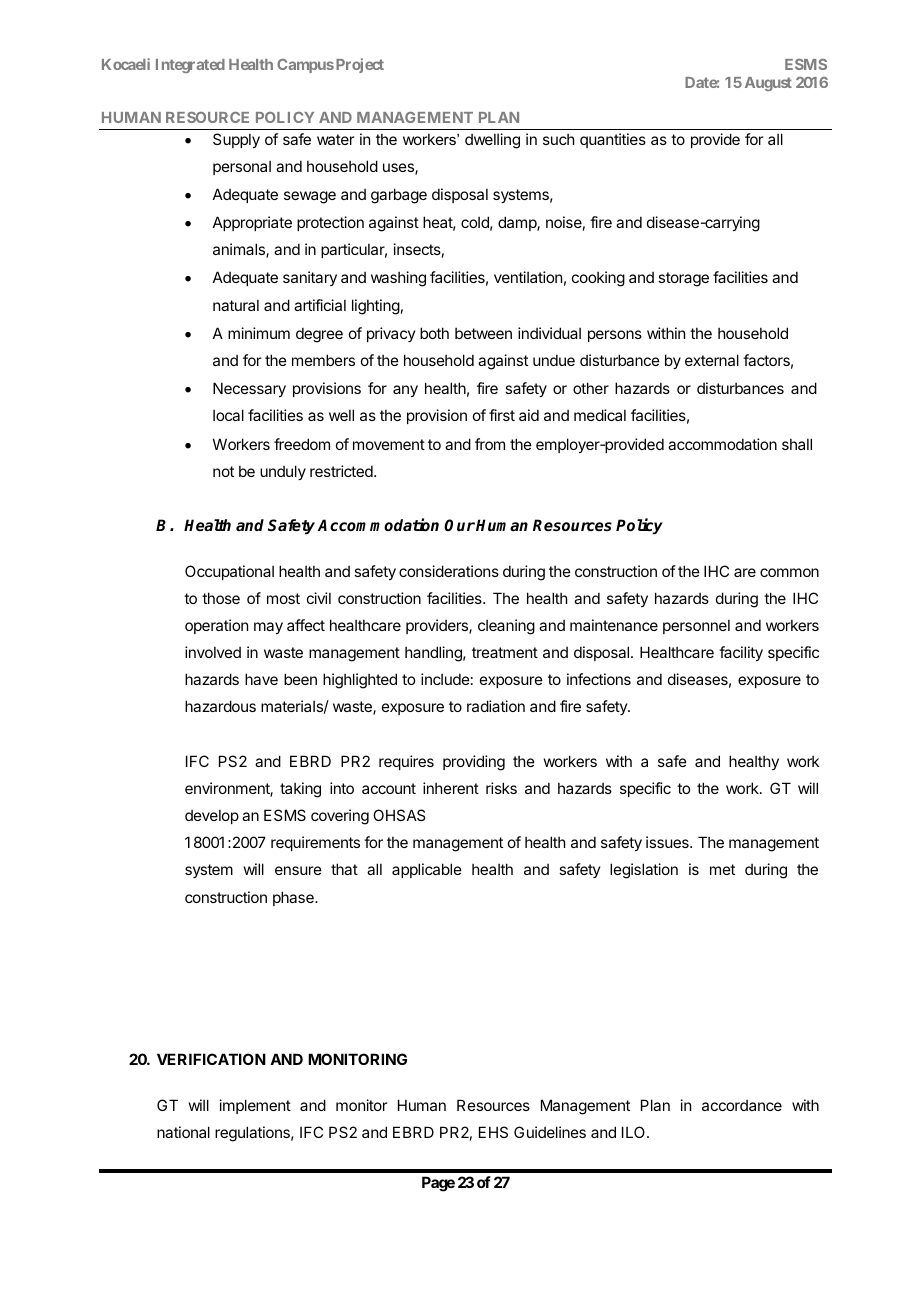 The width and height of the page is (924, 1307). What do you see at coordinates (768, 84) in the page?
I see `August` at bounding box center [768, 84].
